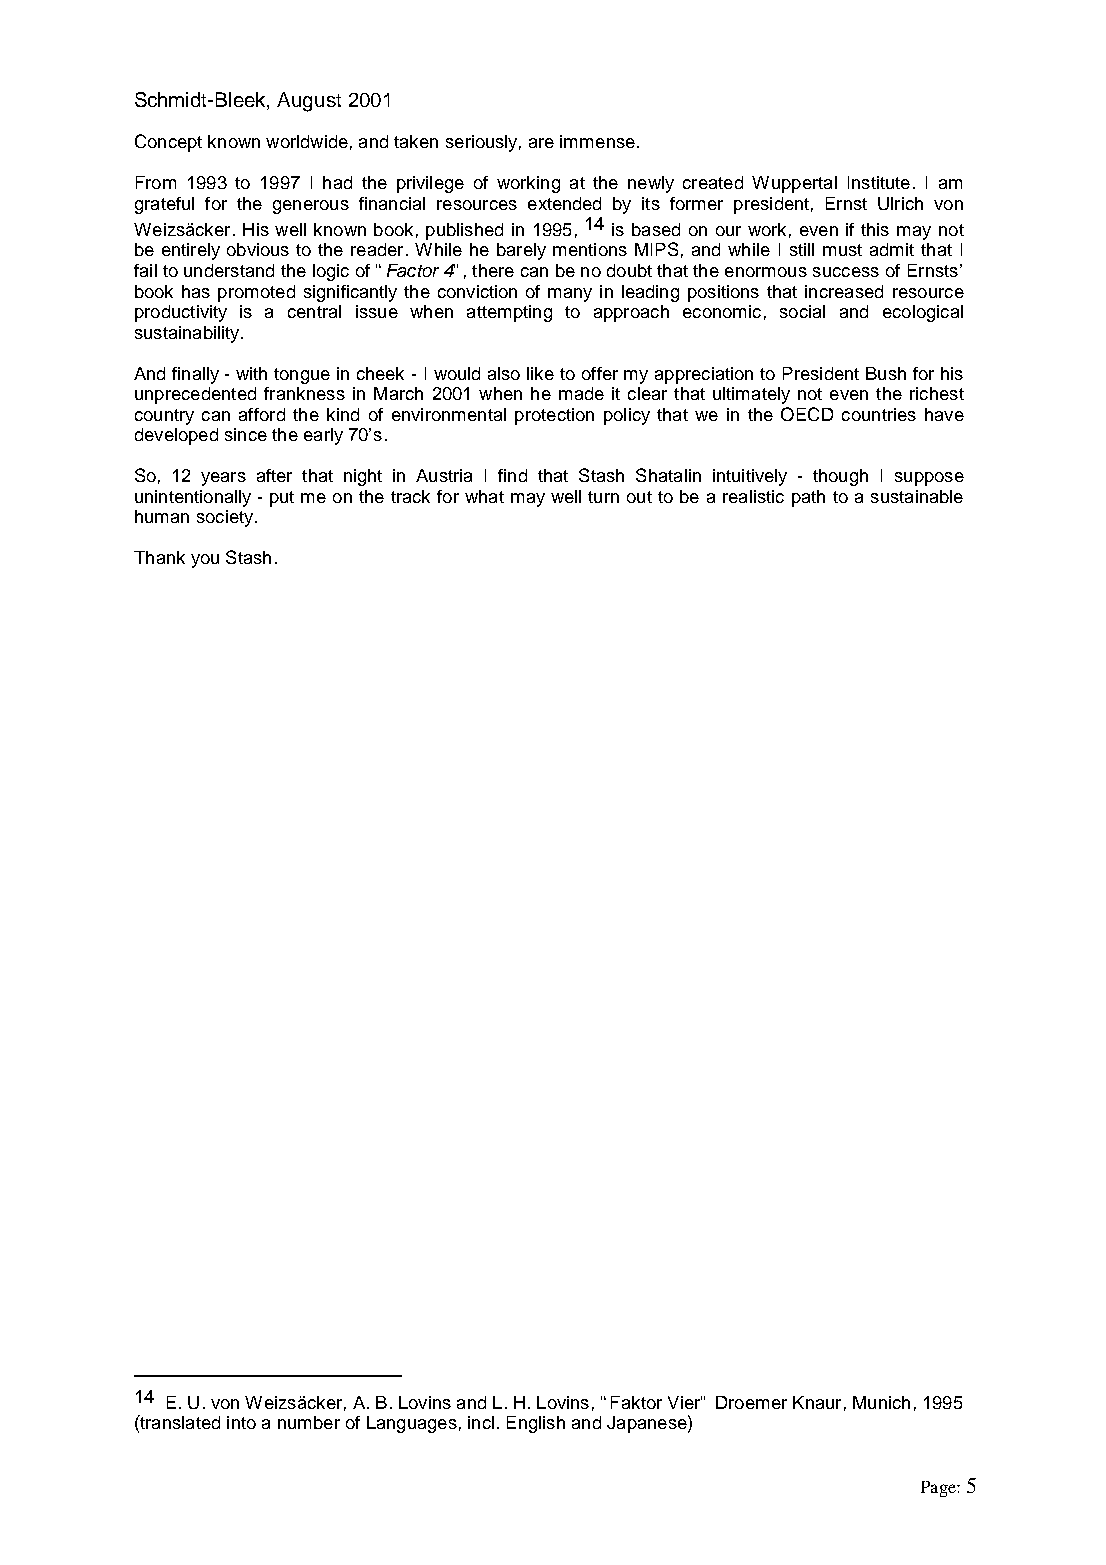 This image has height=1565, width=1106. What do you see at coordinates (879, 182) in the image?
I see `Institute` at bounding box center [879, 182].
